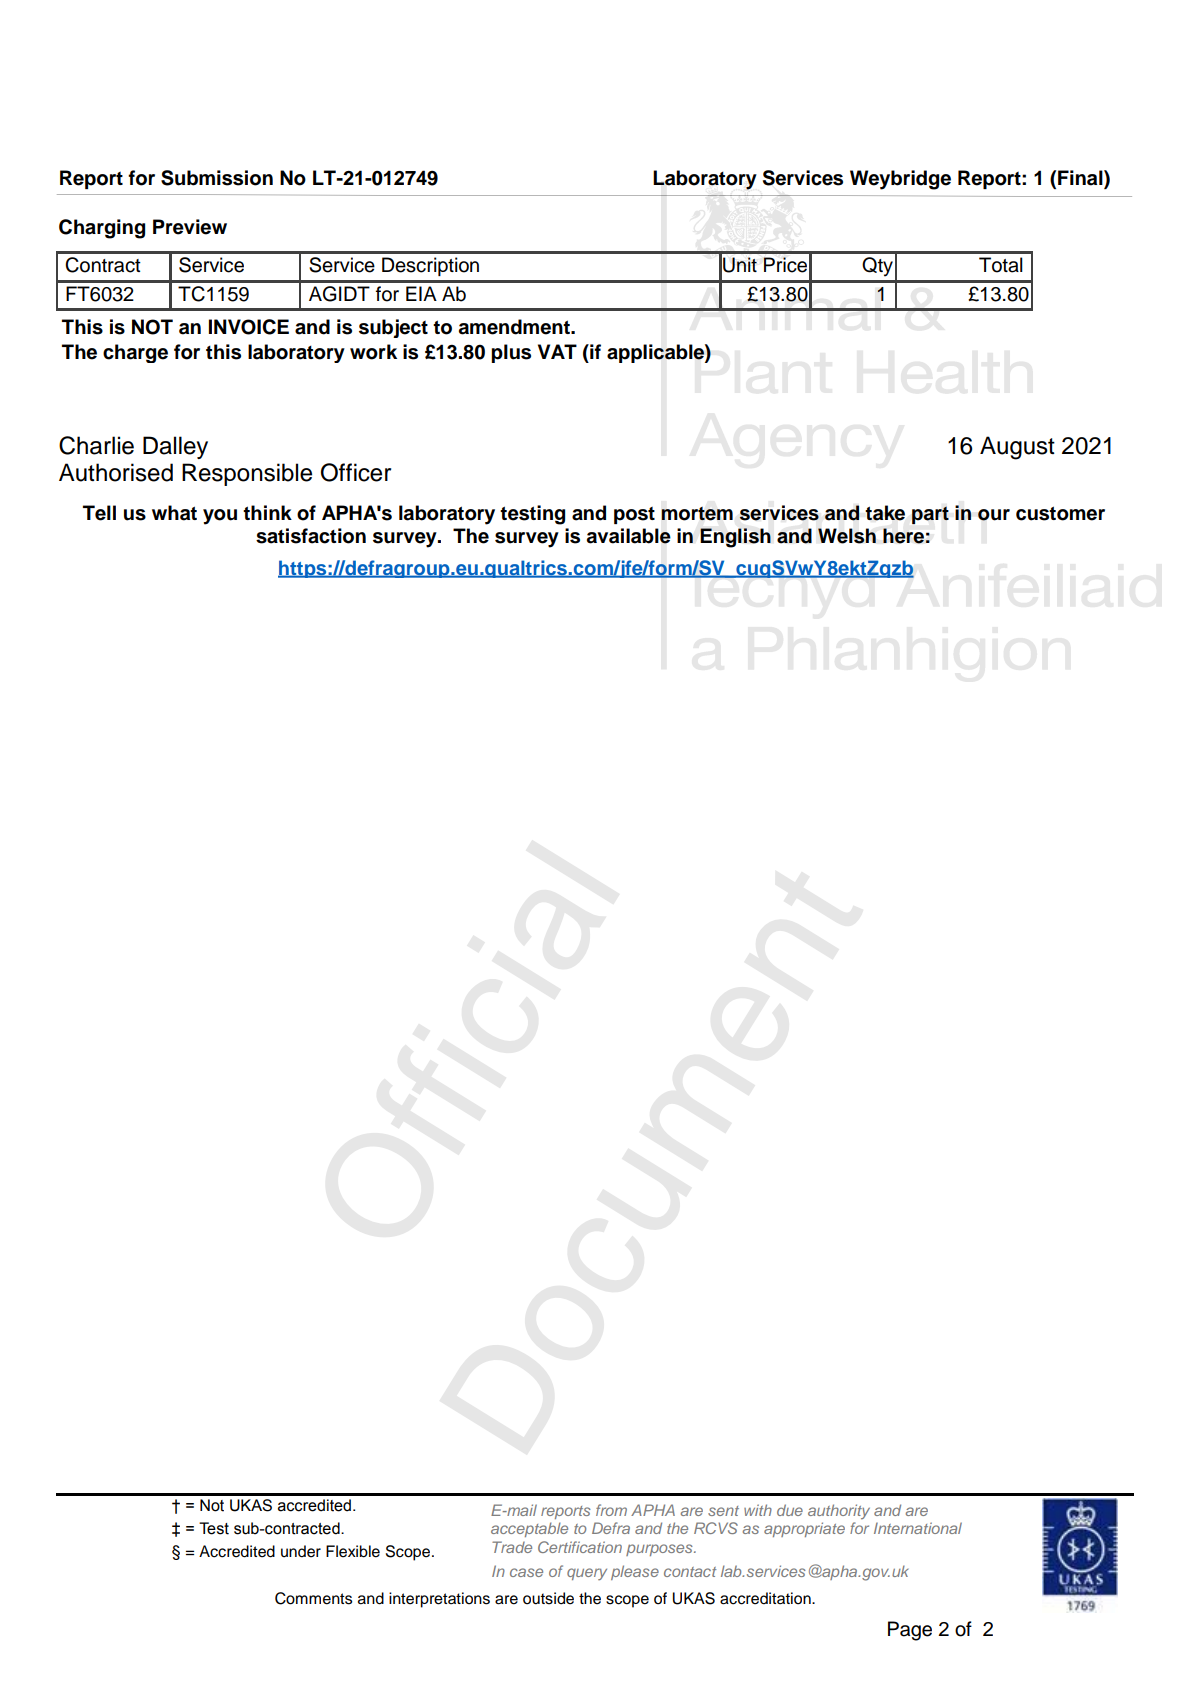 This page has width=1190, height=1683. Describe the element at coordinates (587, 1574) in the page. I see `query` at that location.
